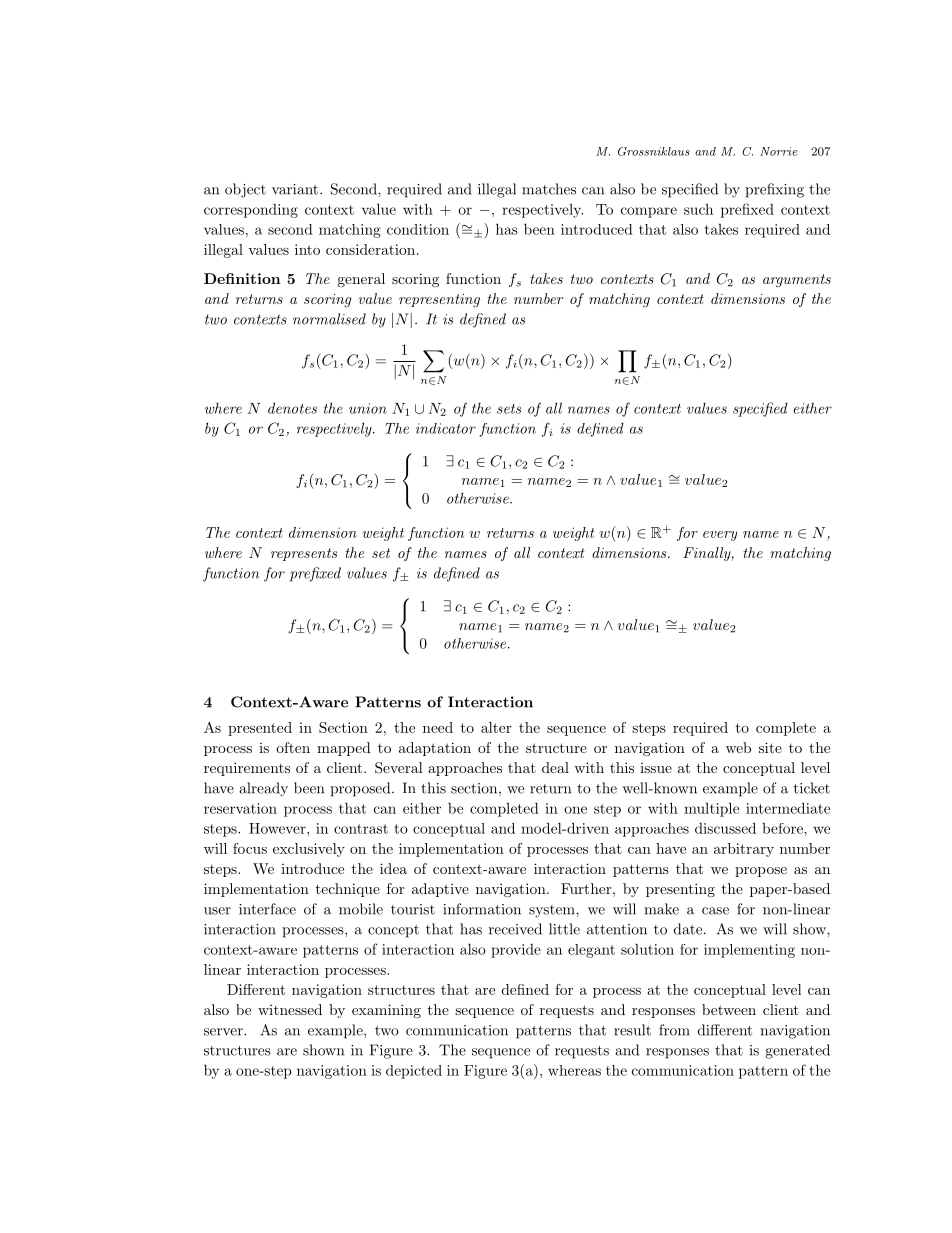 This screenshot has width=952, height=1233. What do you see at coordinates (549, 189) in the screenshot?
I see `matches` at bounding box center [549, 189].
